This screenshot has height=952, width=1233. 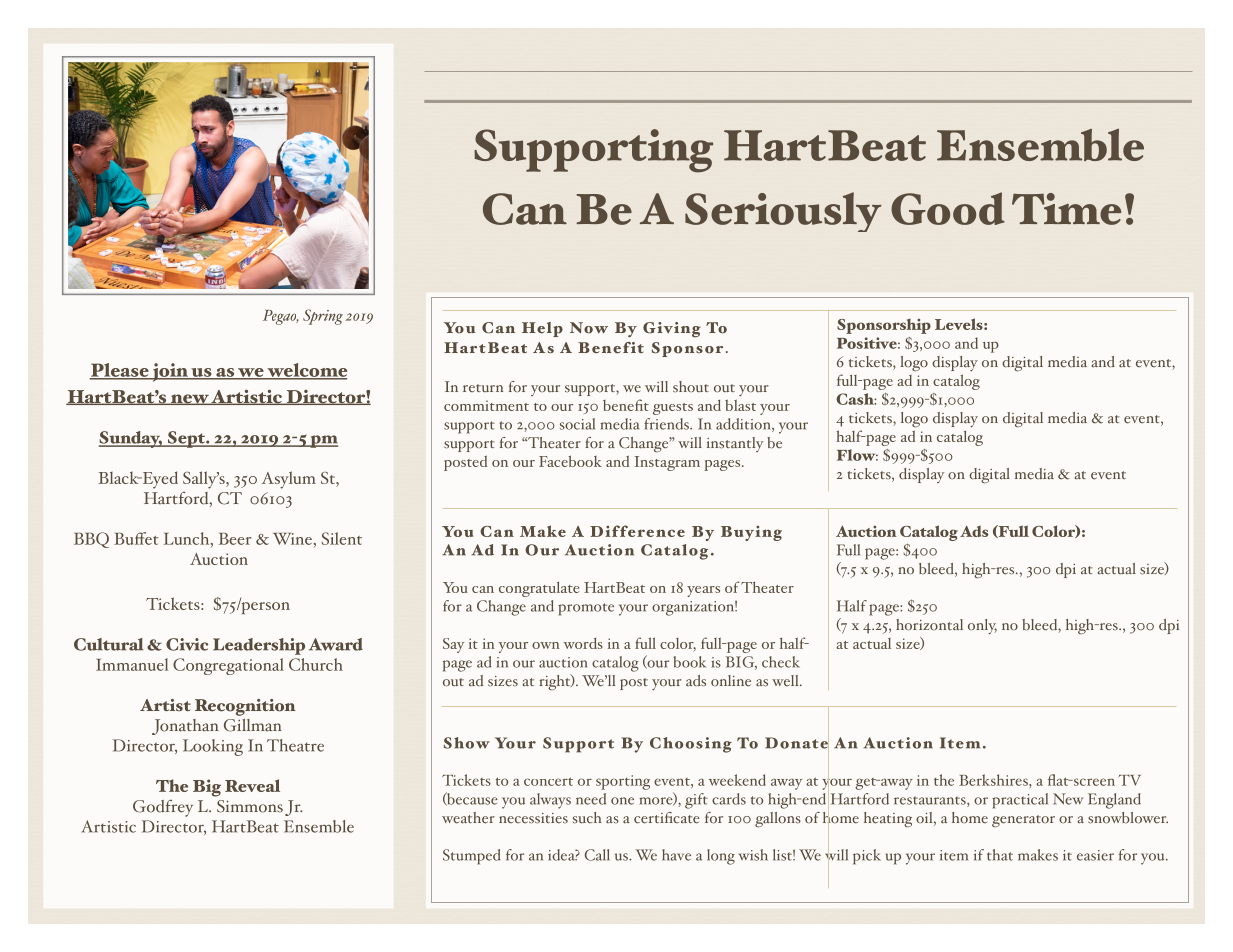 What do you see at coordinates (783, 212) in the screenshot?
I see `Seriously` at bounding box center [783, 212].
